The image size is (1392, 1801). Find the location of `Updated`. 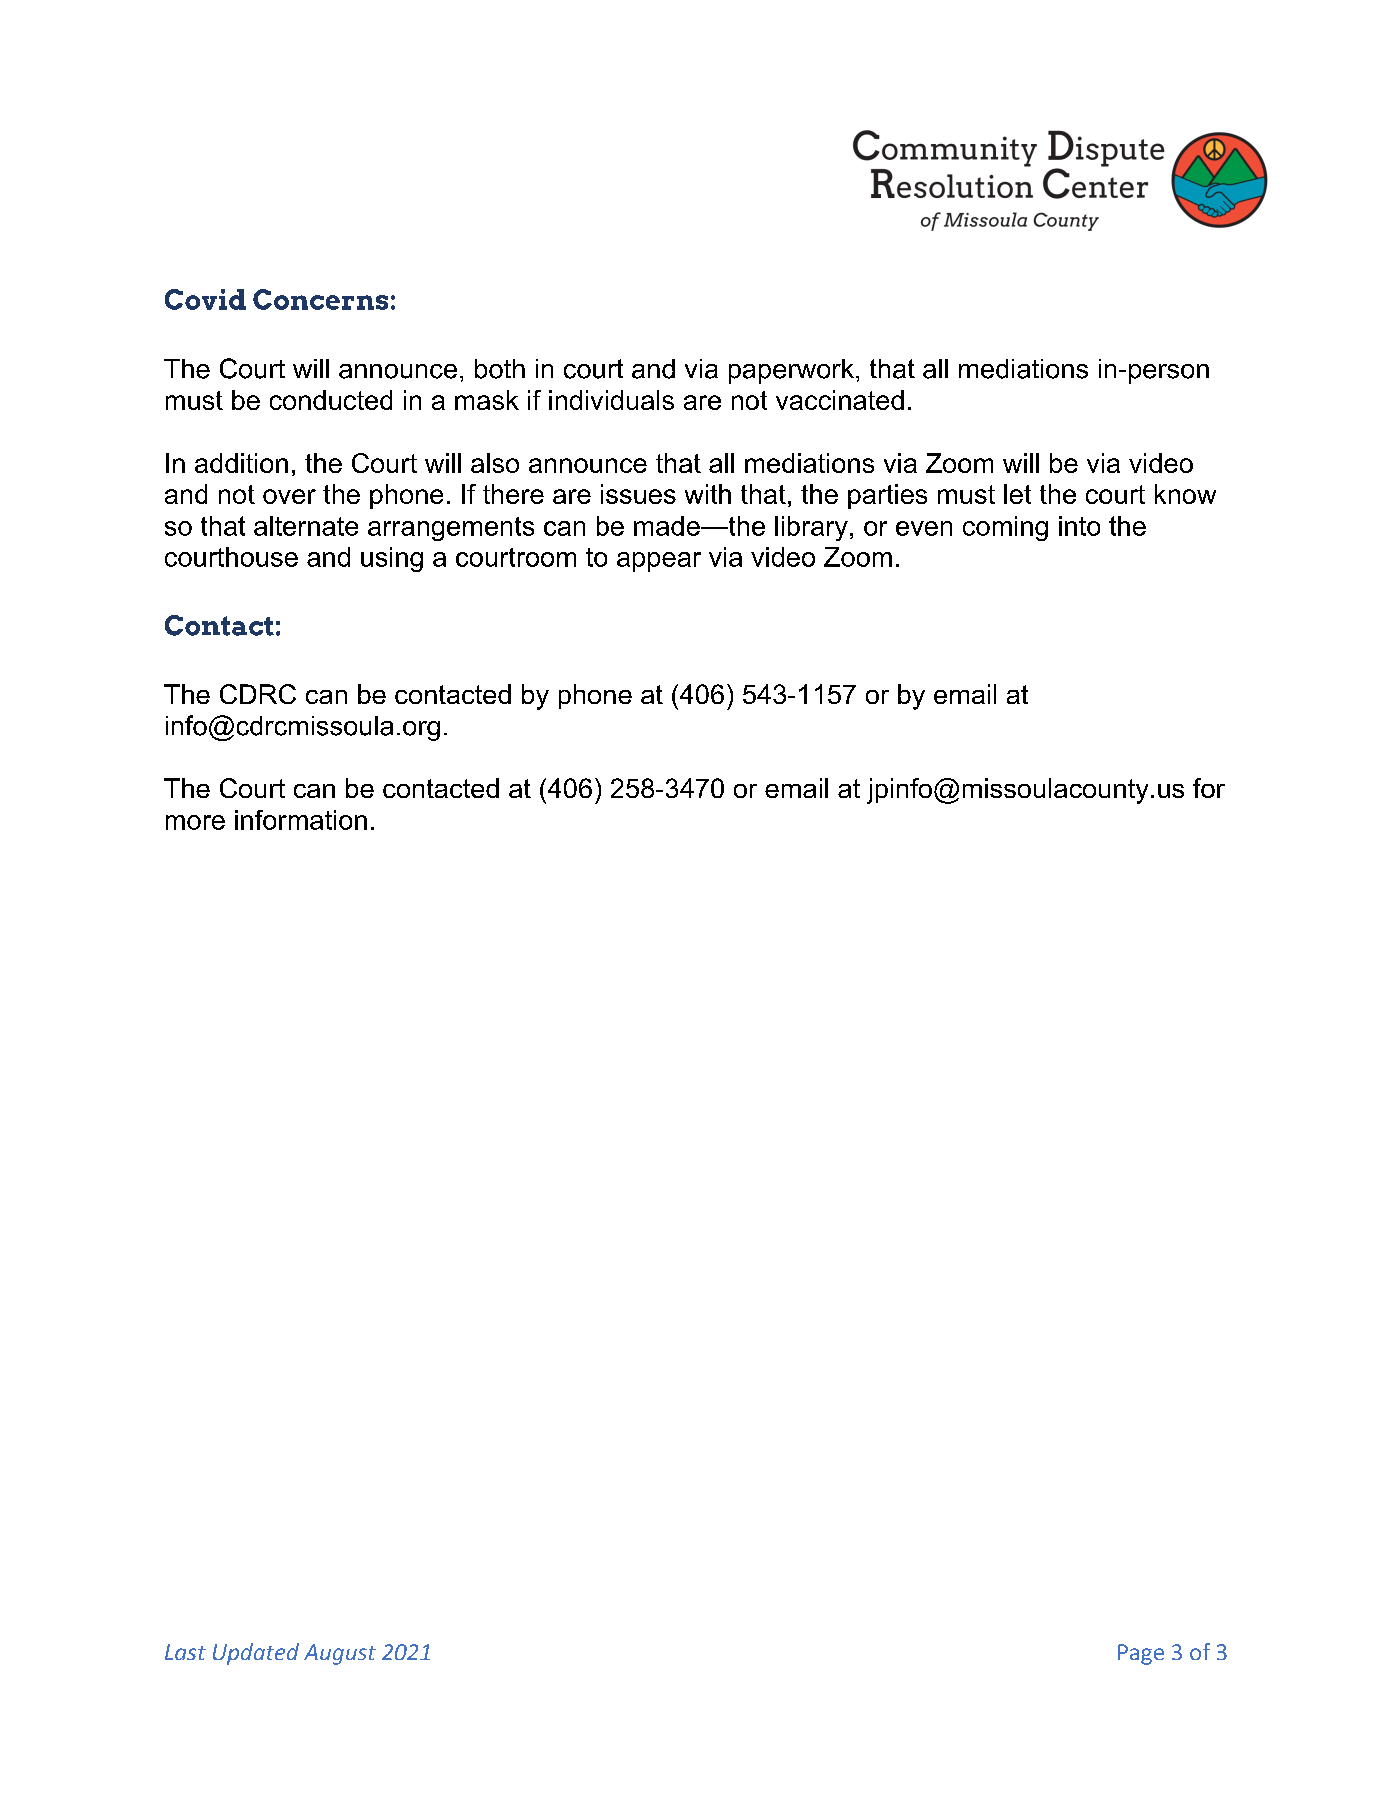

Updated is located at coordinates (256, 1654).
